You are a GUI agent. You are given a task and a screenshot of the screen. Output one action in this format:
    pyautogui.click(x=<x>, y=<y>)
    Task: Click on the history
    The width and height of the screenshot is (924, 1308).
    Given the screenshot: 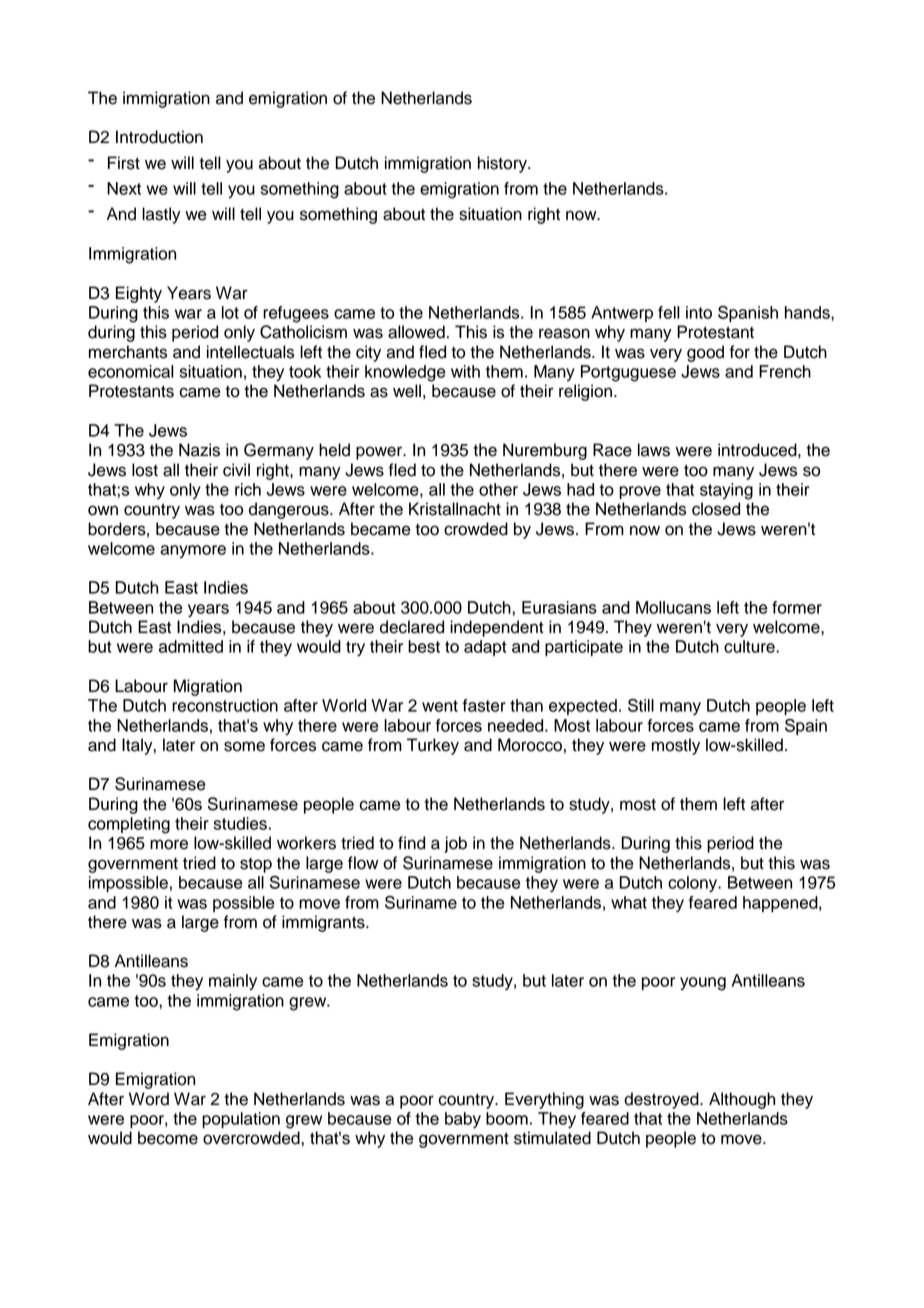 What is the action you would take?
    pyautogui.click(x=503, y=164)
